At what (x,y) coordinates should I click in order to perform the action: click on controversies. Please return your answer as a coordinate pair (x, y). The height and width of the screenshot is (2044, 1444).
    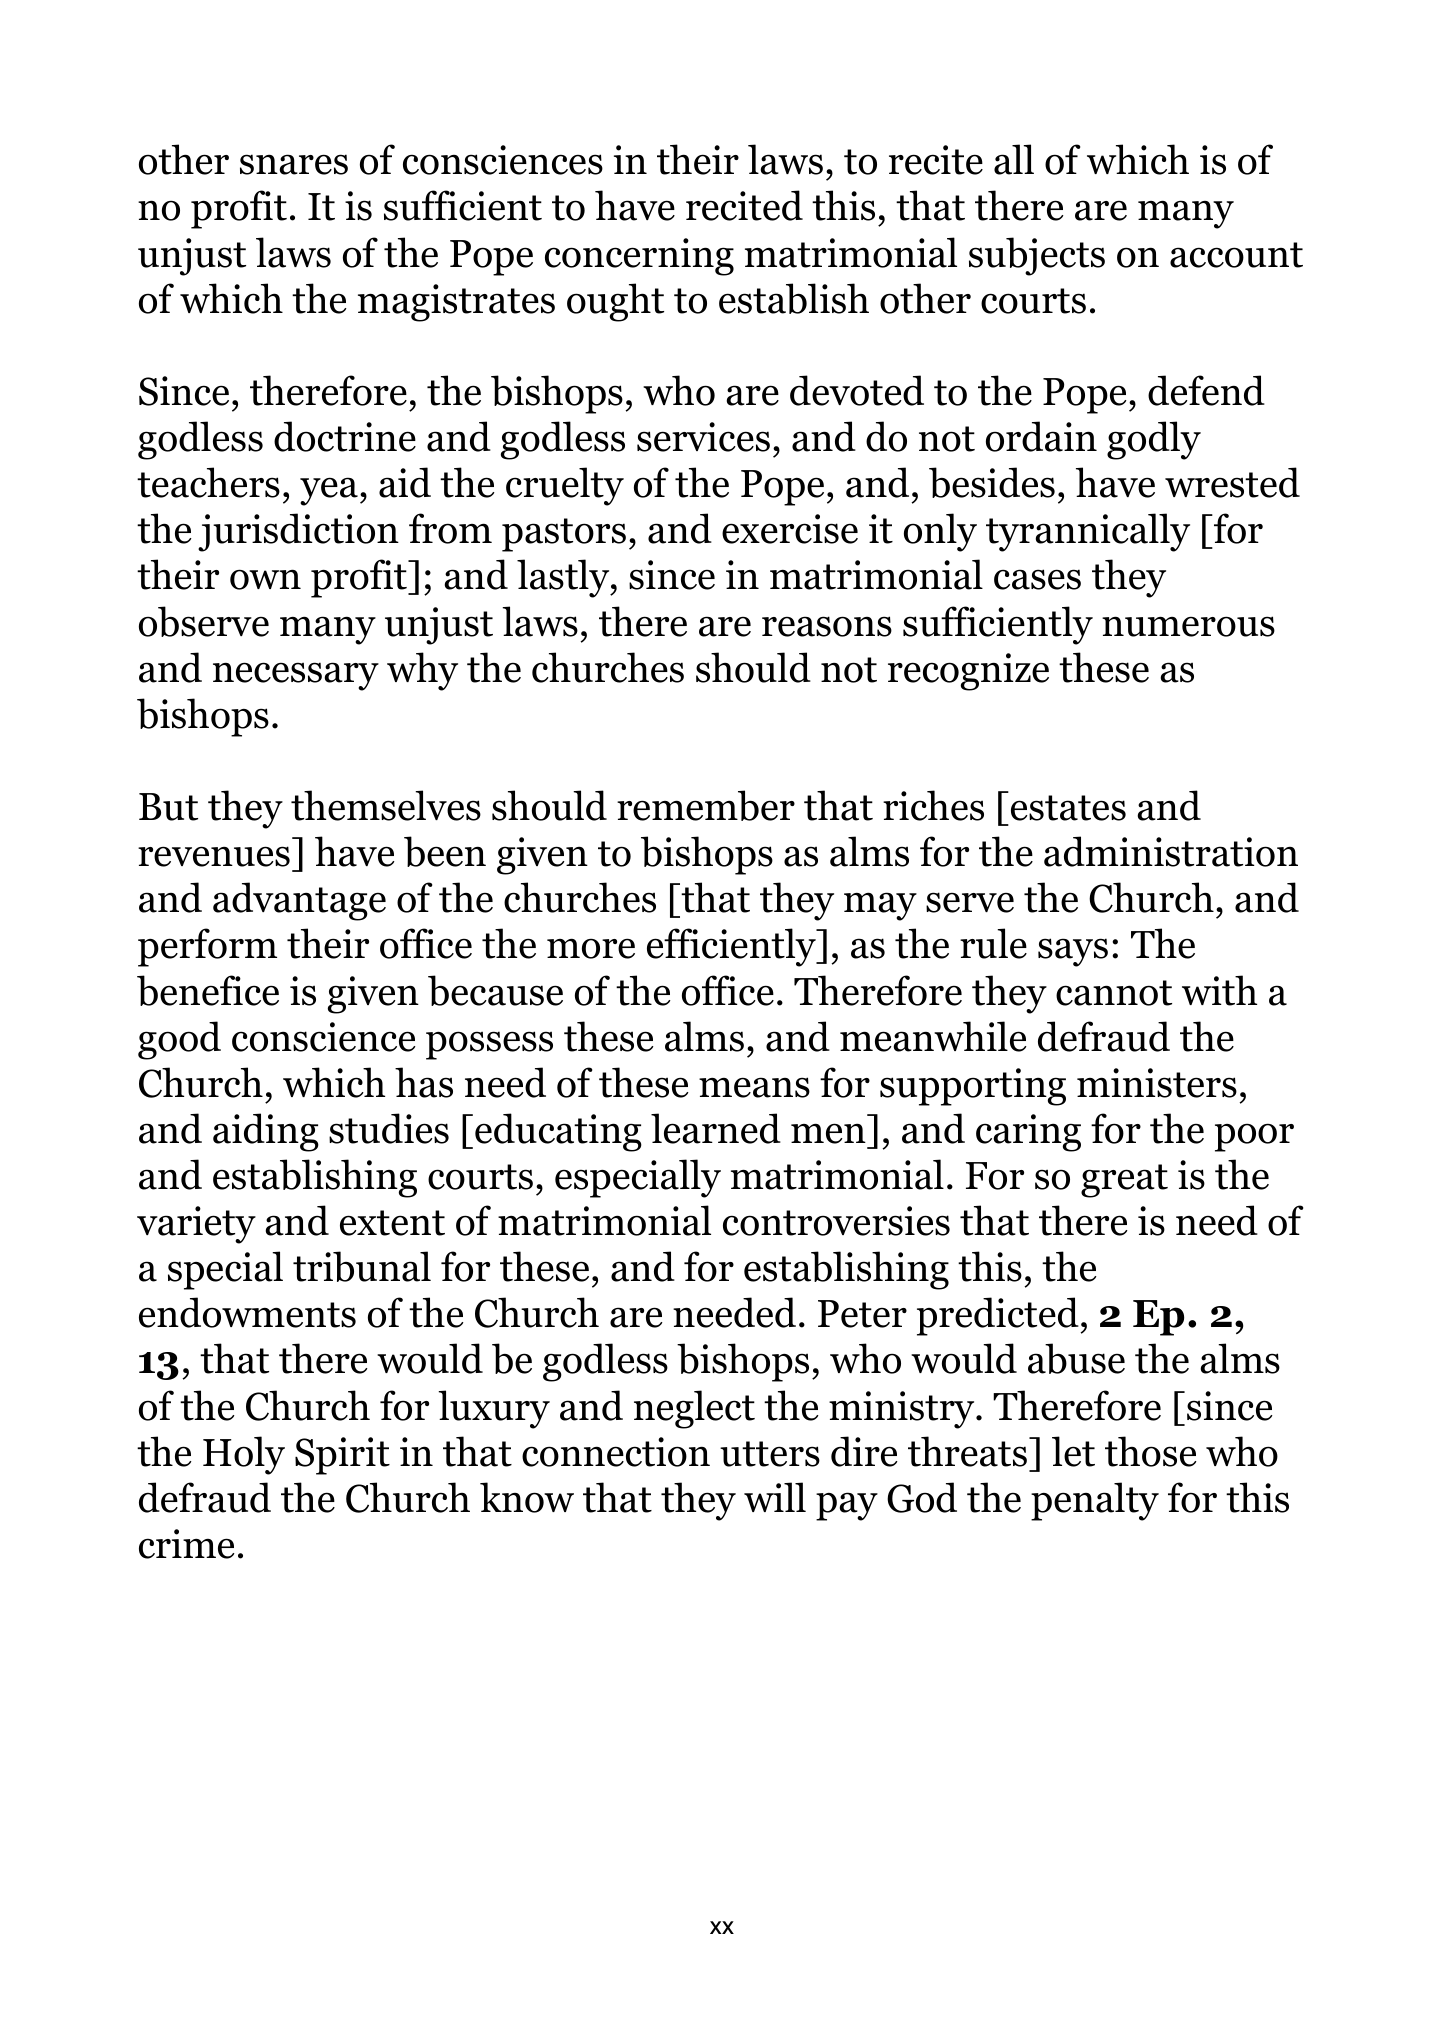
    Looking at the image, I should click on (836, 1221).
